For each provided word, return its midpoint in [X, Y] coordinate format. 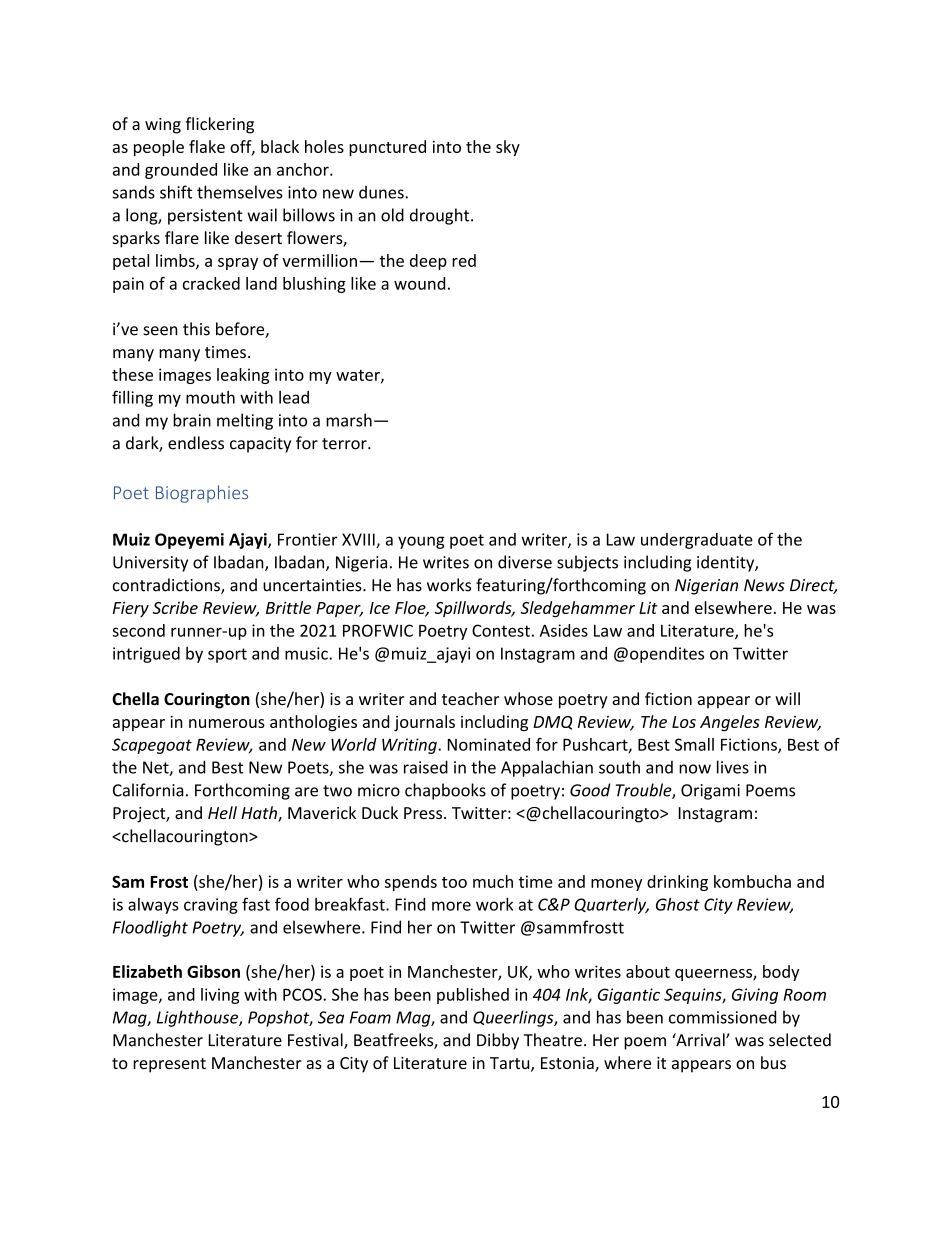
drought [441, 216]
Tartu [511, 1064]
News [764, 585]
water [359, 376]
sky [508, 148]
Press [424, 813]
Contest [501, 630]
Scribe [175, 607]
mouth [210, 397]
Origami [710, 792]
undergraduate [697, 541]
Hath [260, 814]
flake [207, 146]
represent [169, 1065]
